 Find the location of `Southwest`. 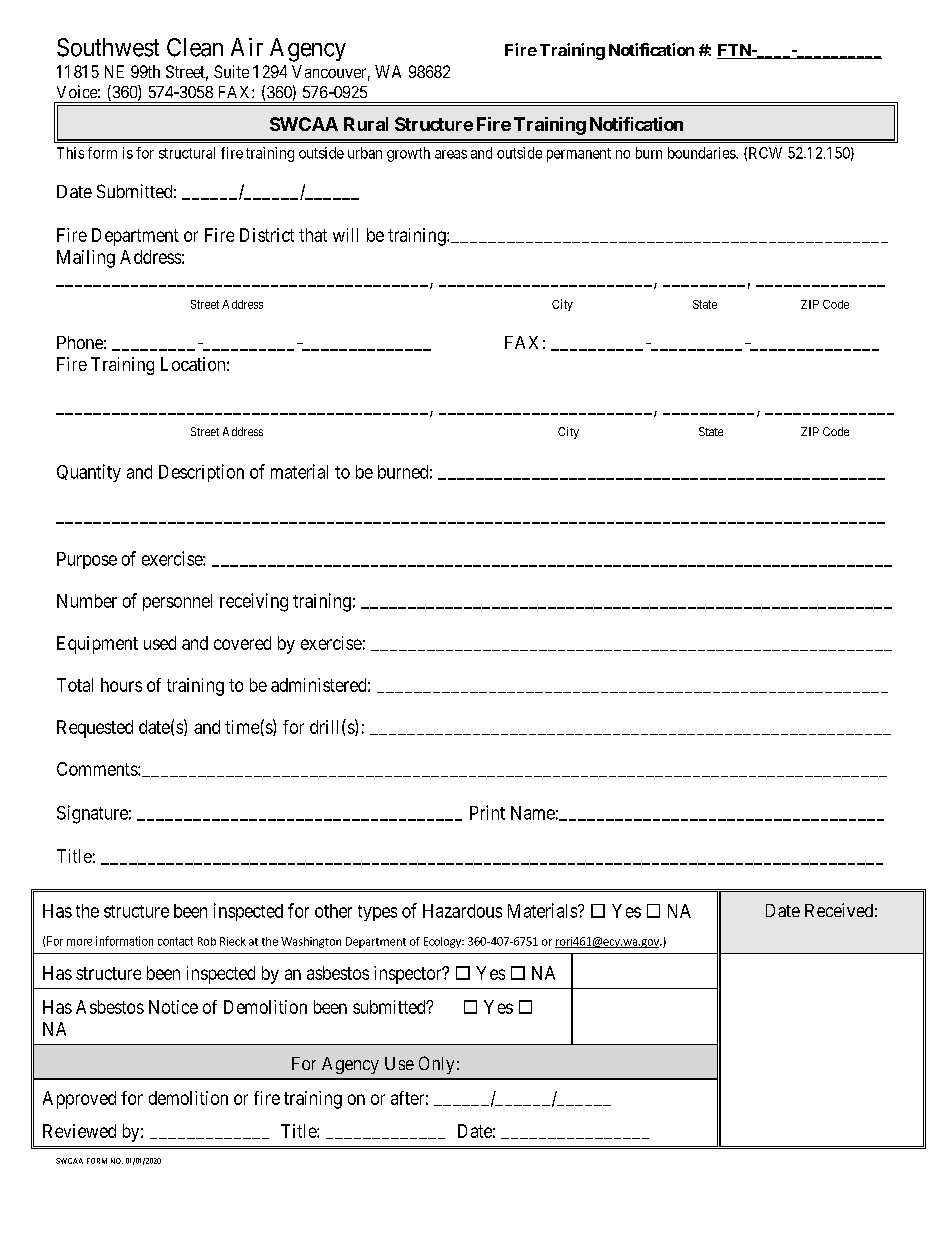

Southwest is located at coordinates (108, 47).
